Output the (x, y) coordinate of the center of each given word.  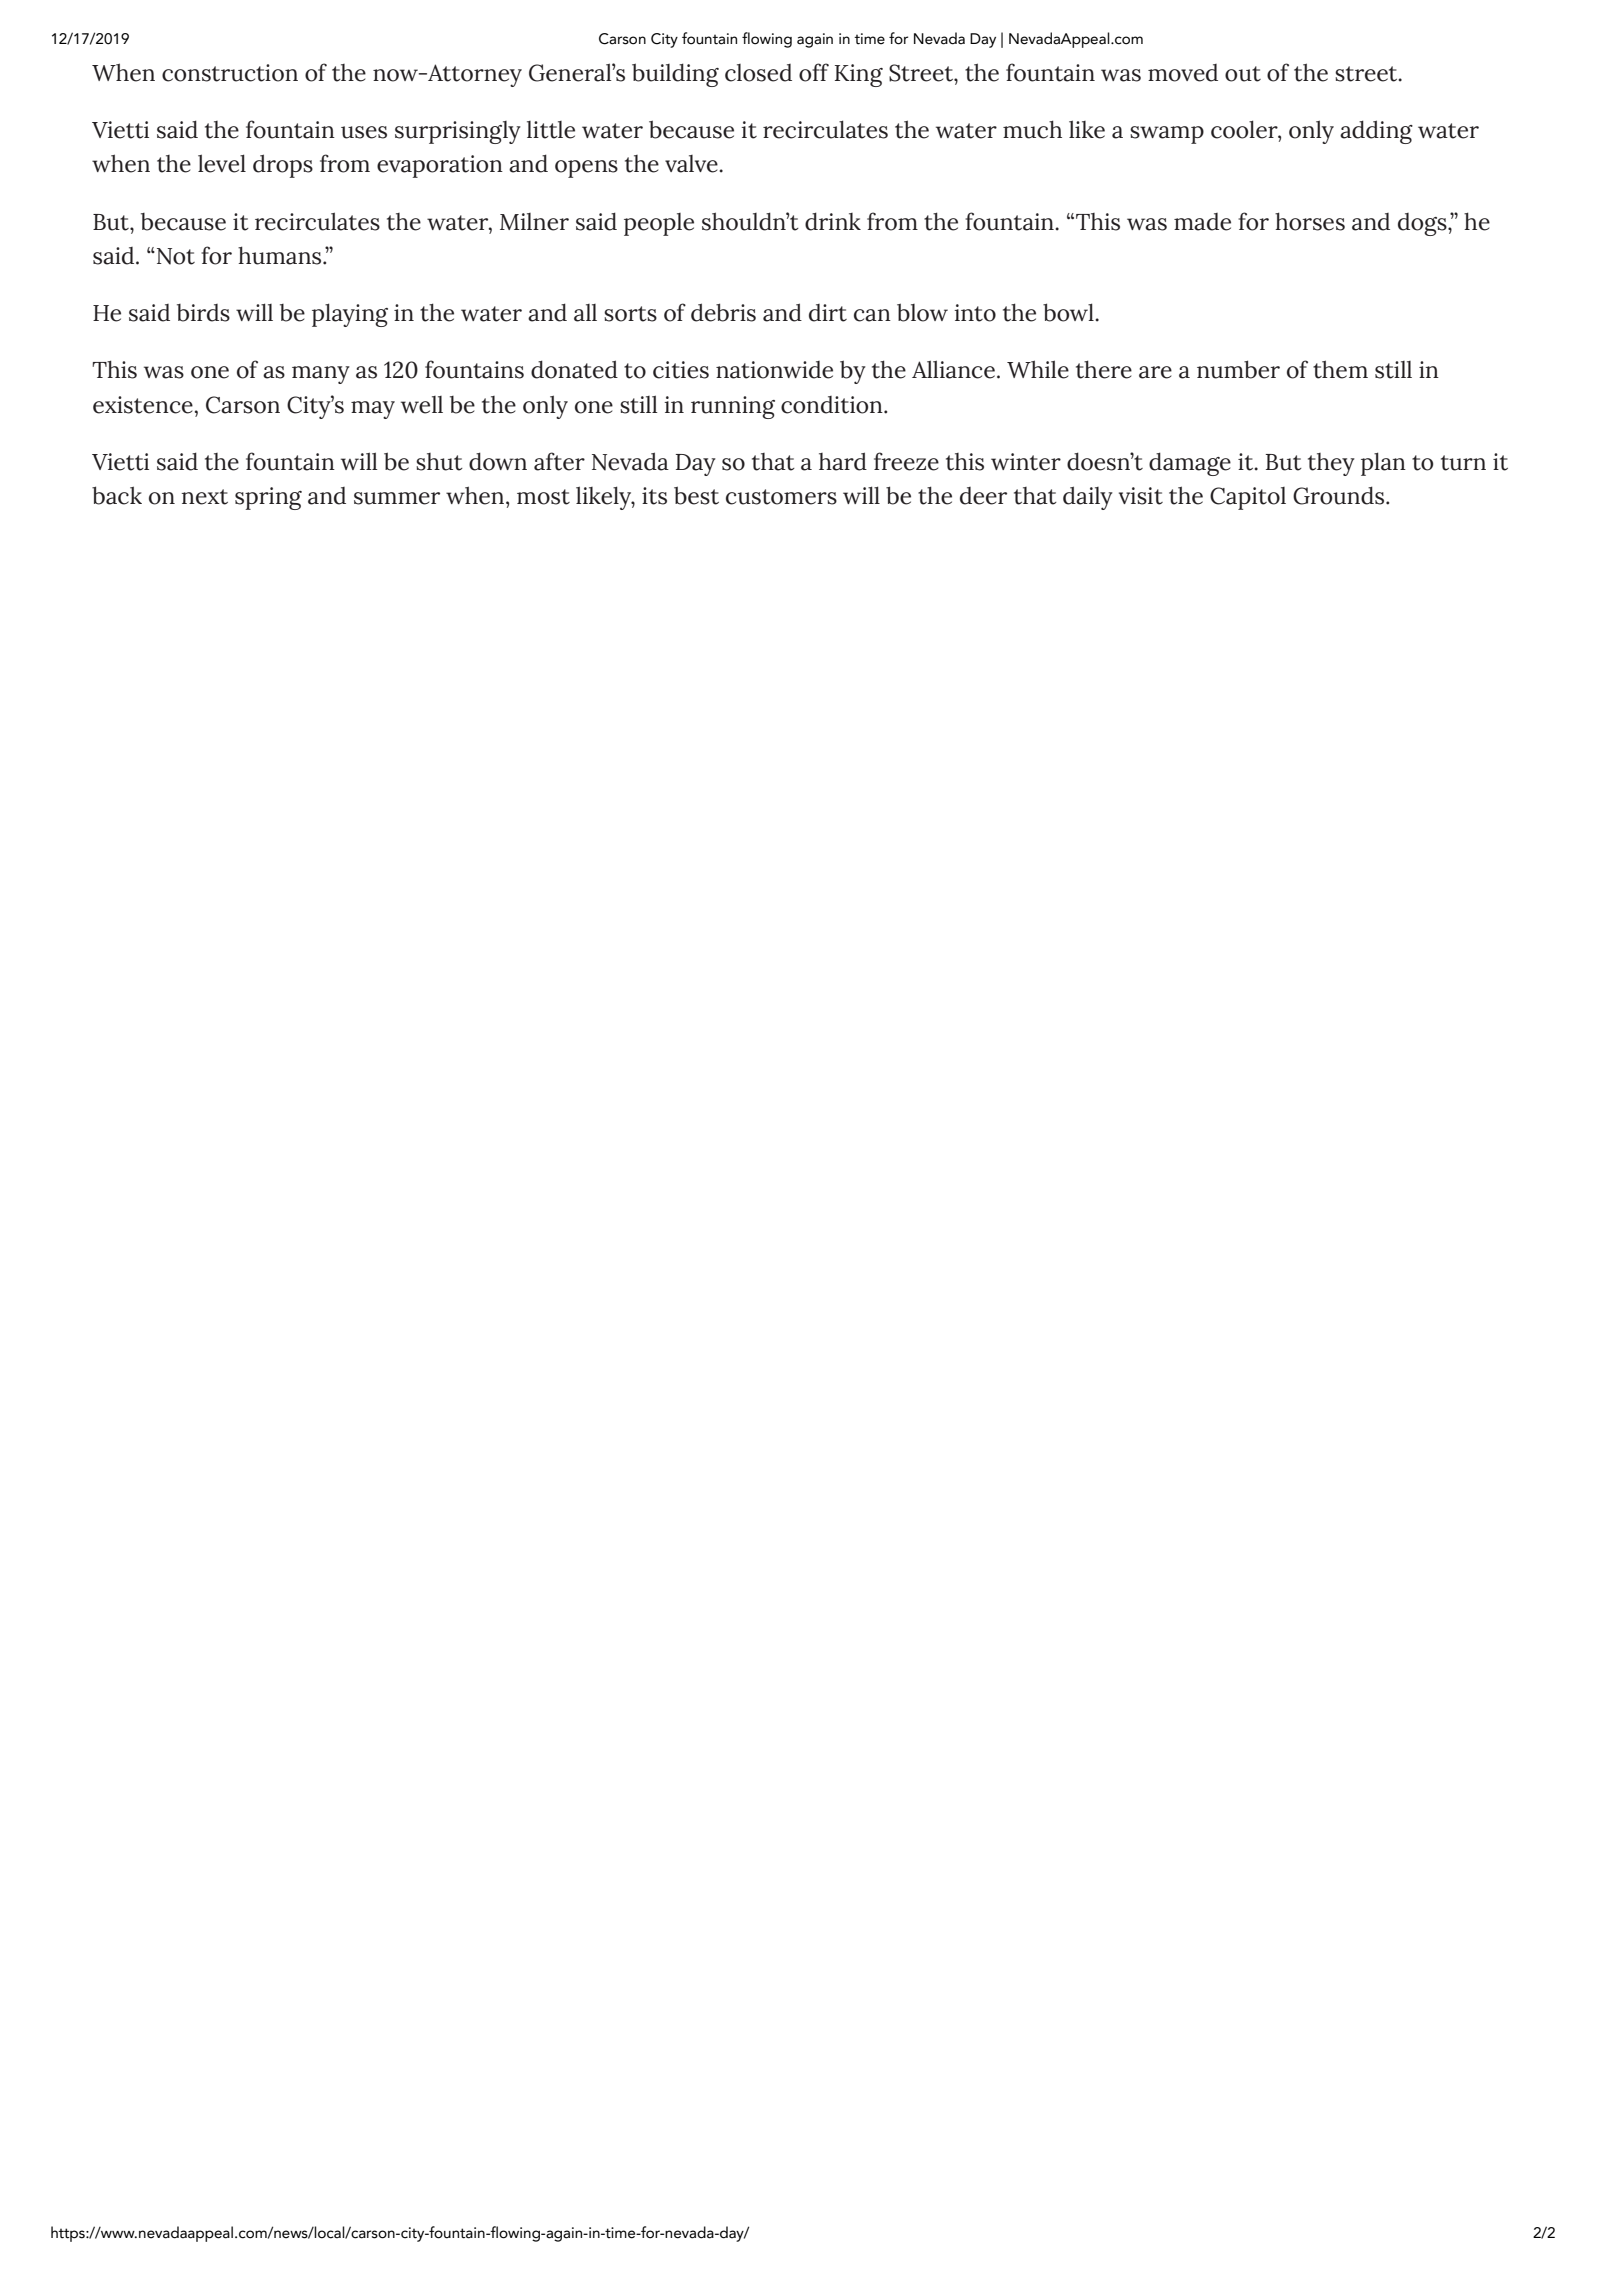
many (321, 375)
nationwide (774, 370)
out (1243, 74)
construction (230, 73)
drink (833, 221)
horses (1310, 221)
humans (281, 255)
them (1340, 369)
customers (781, 497)
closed (758, 73)
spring (268, 498)
